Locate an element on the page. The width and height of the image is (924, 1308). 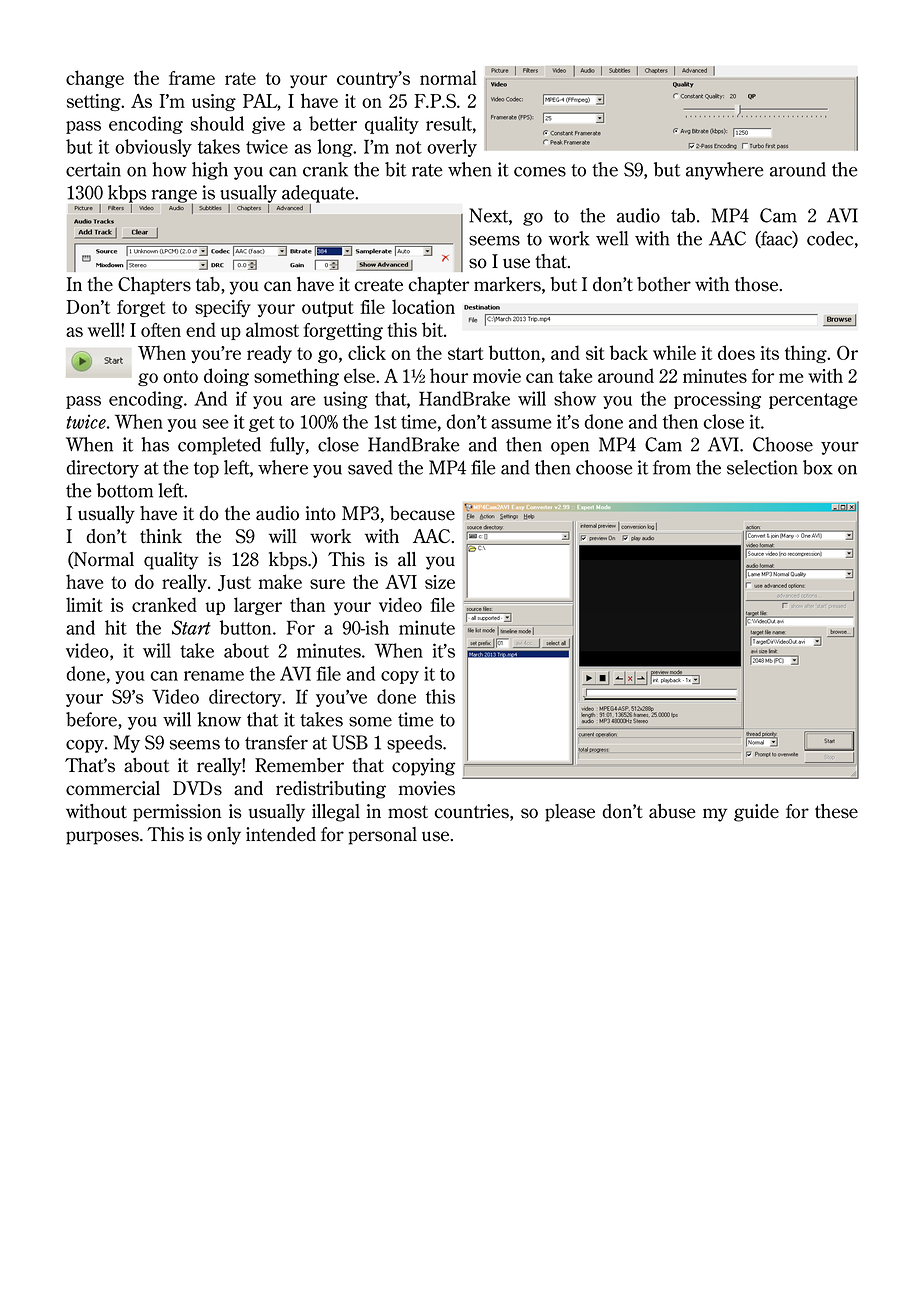
speeds is located at coordinates (416, 744).
